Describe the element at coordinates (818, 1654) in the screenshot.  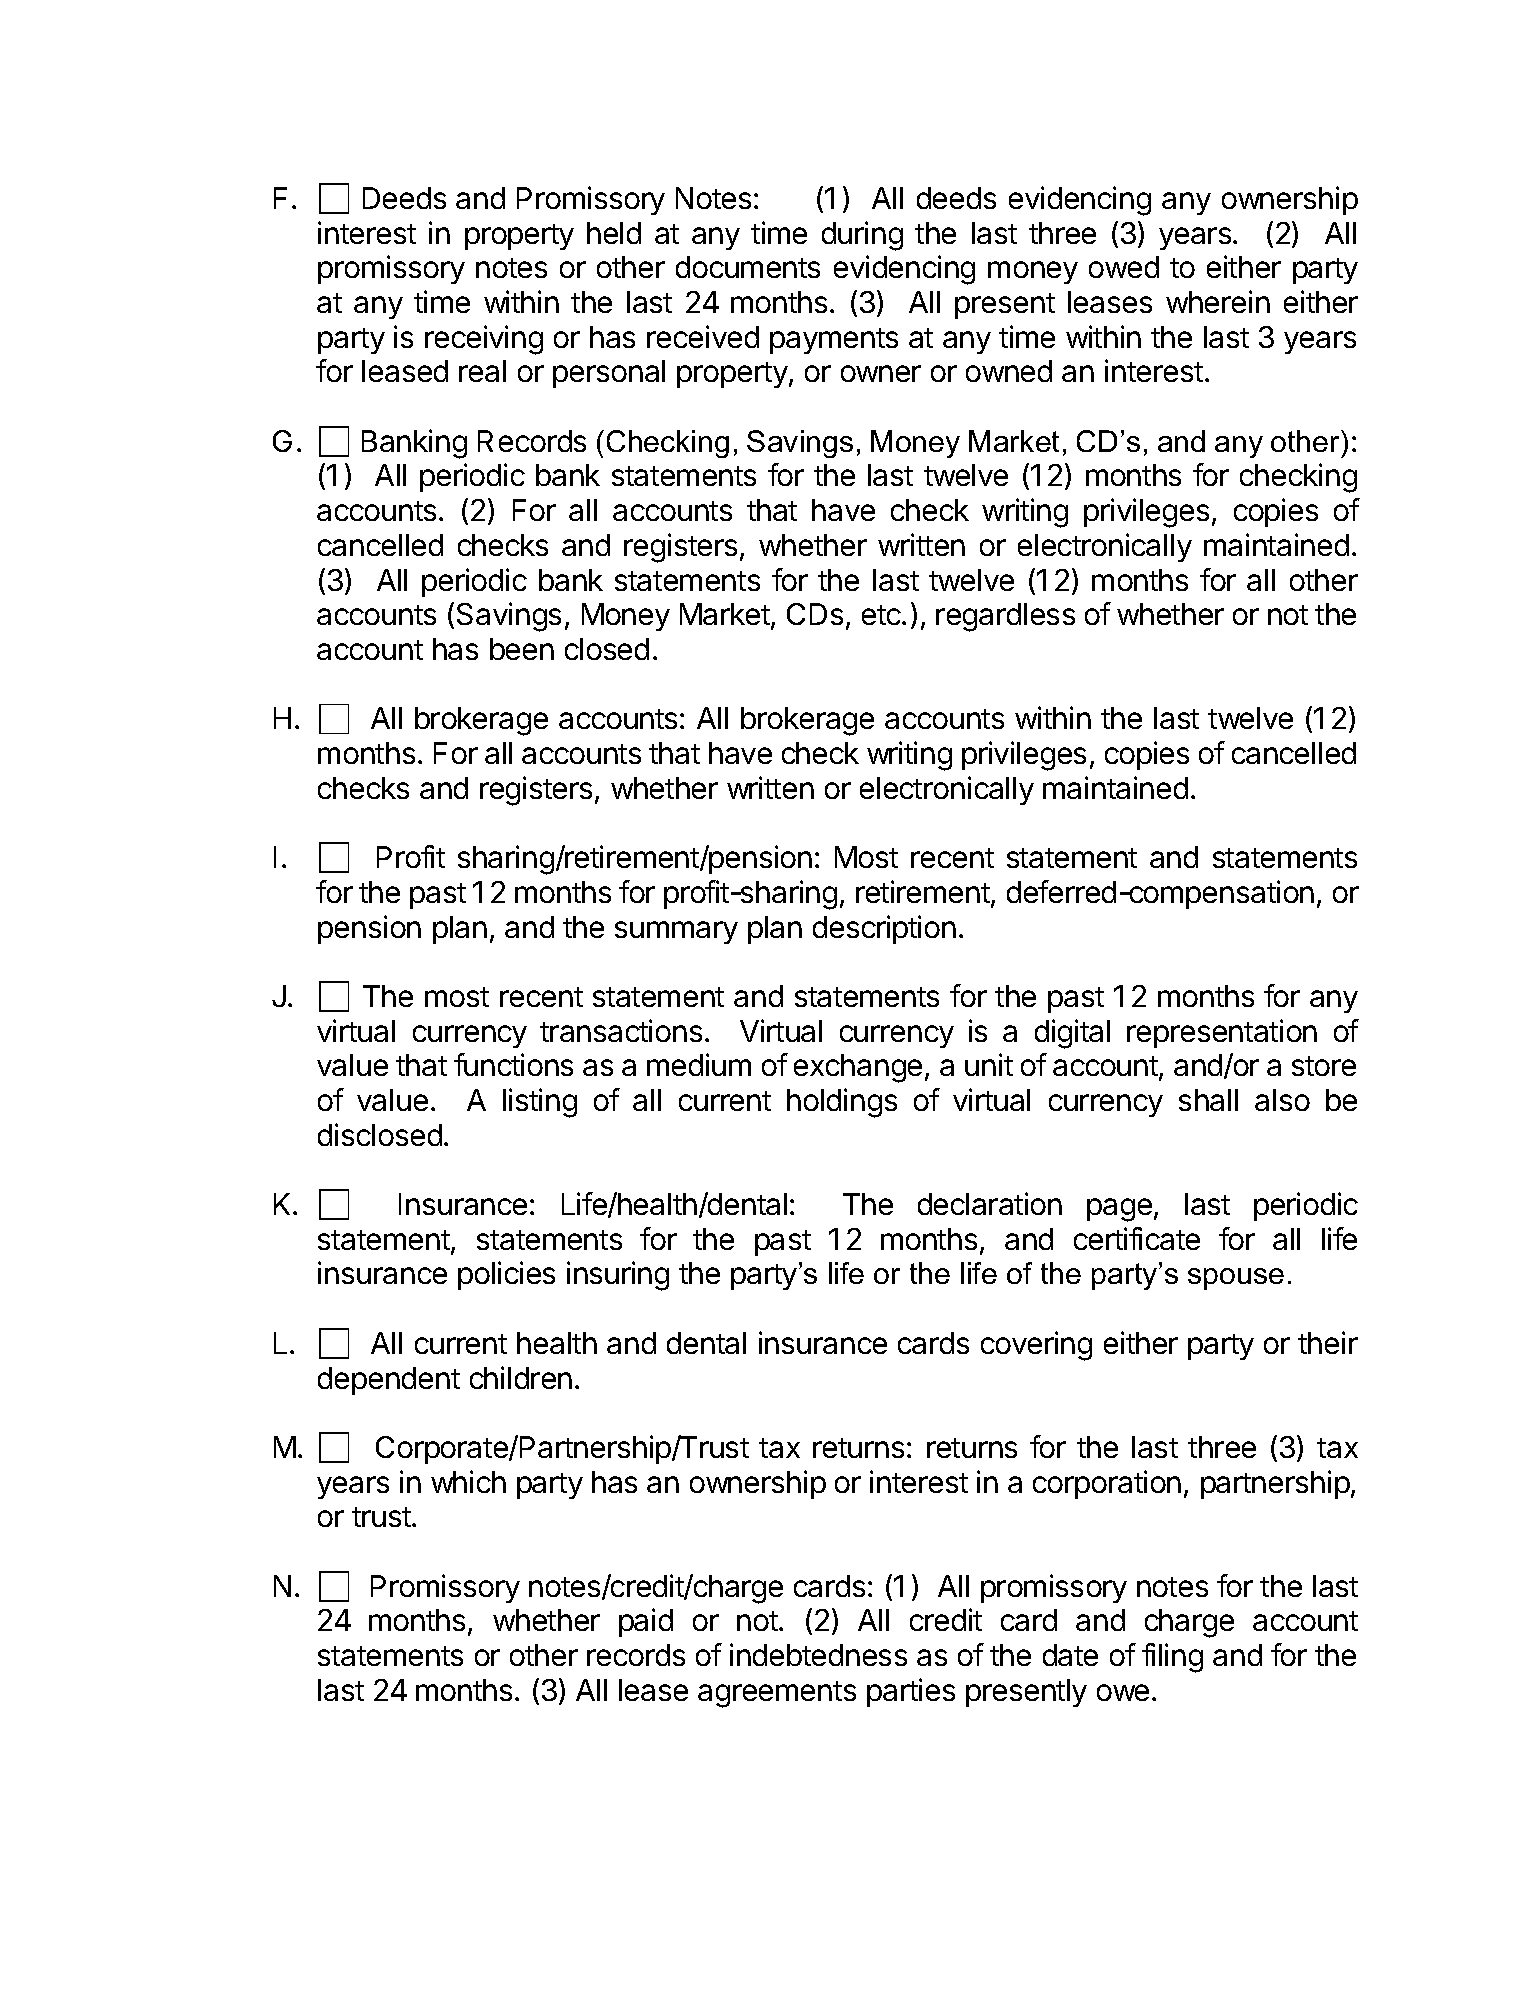
I see `indebtedness` at that location.
